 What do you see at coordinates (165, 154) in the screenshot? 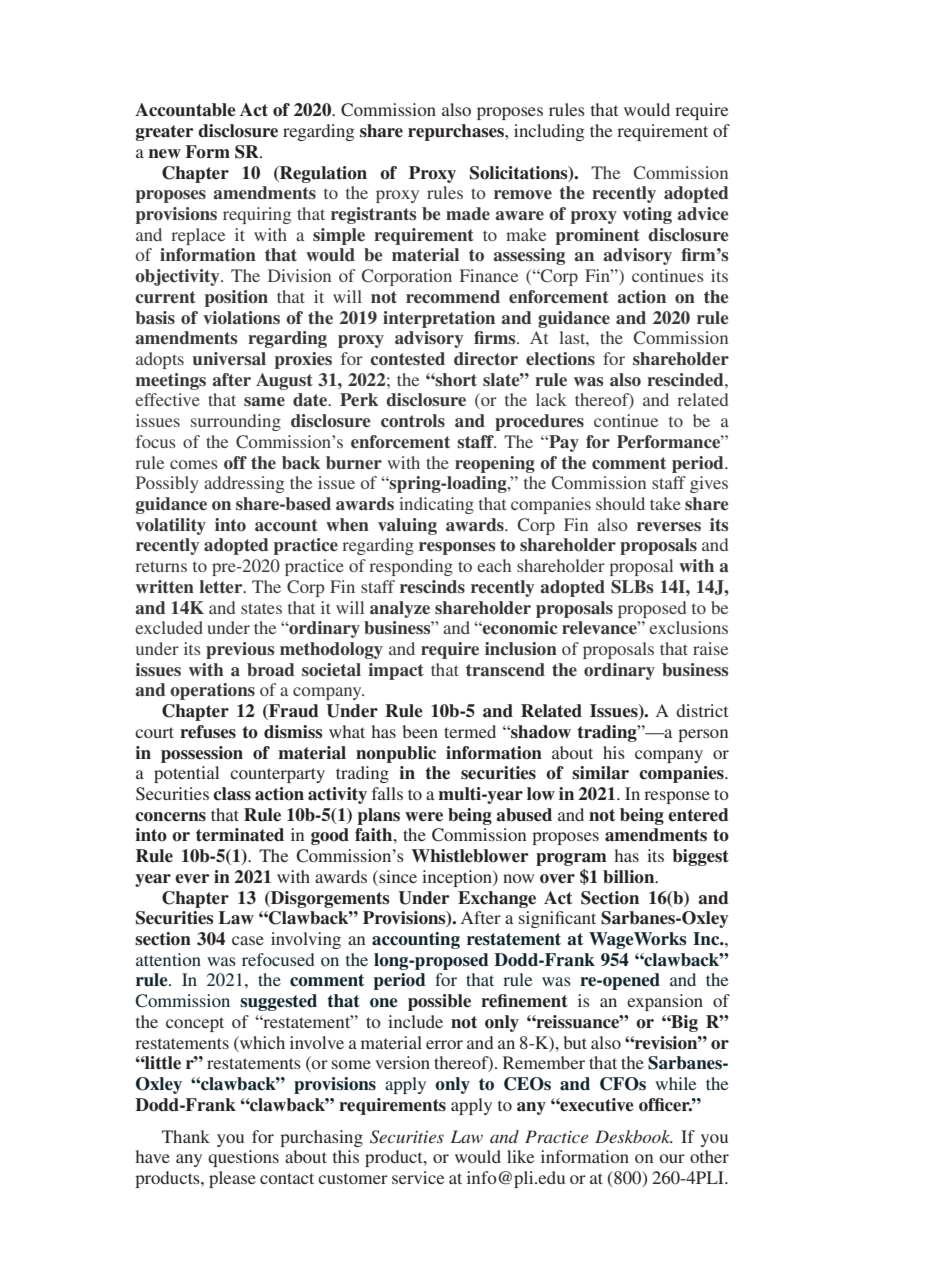
I see `new` at bounding box center [165, 154].
